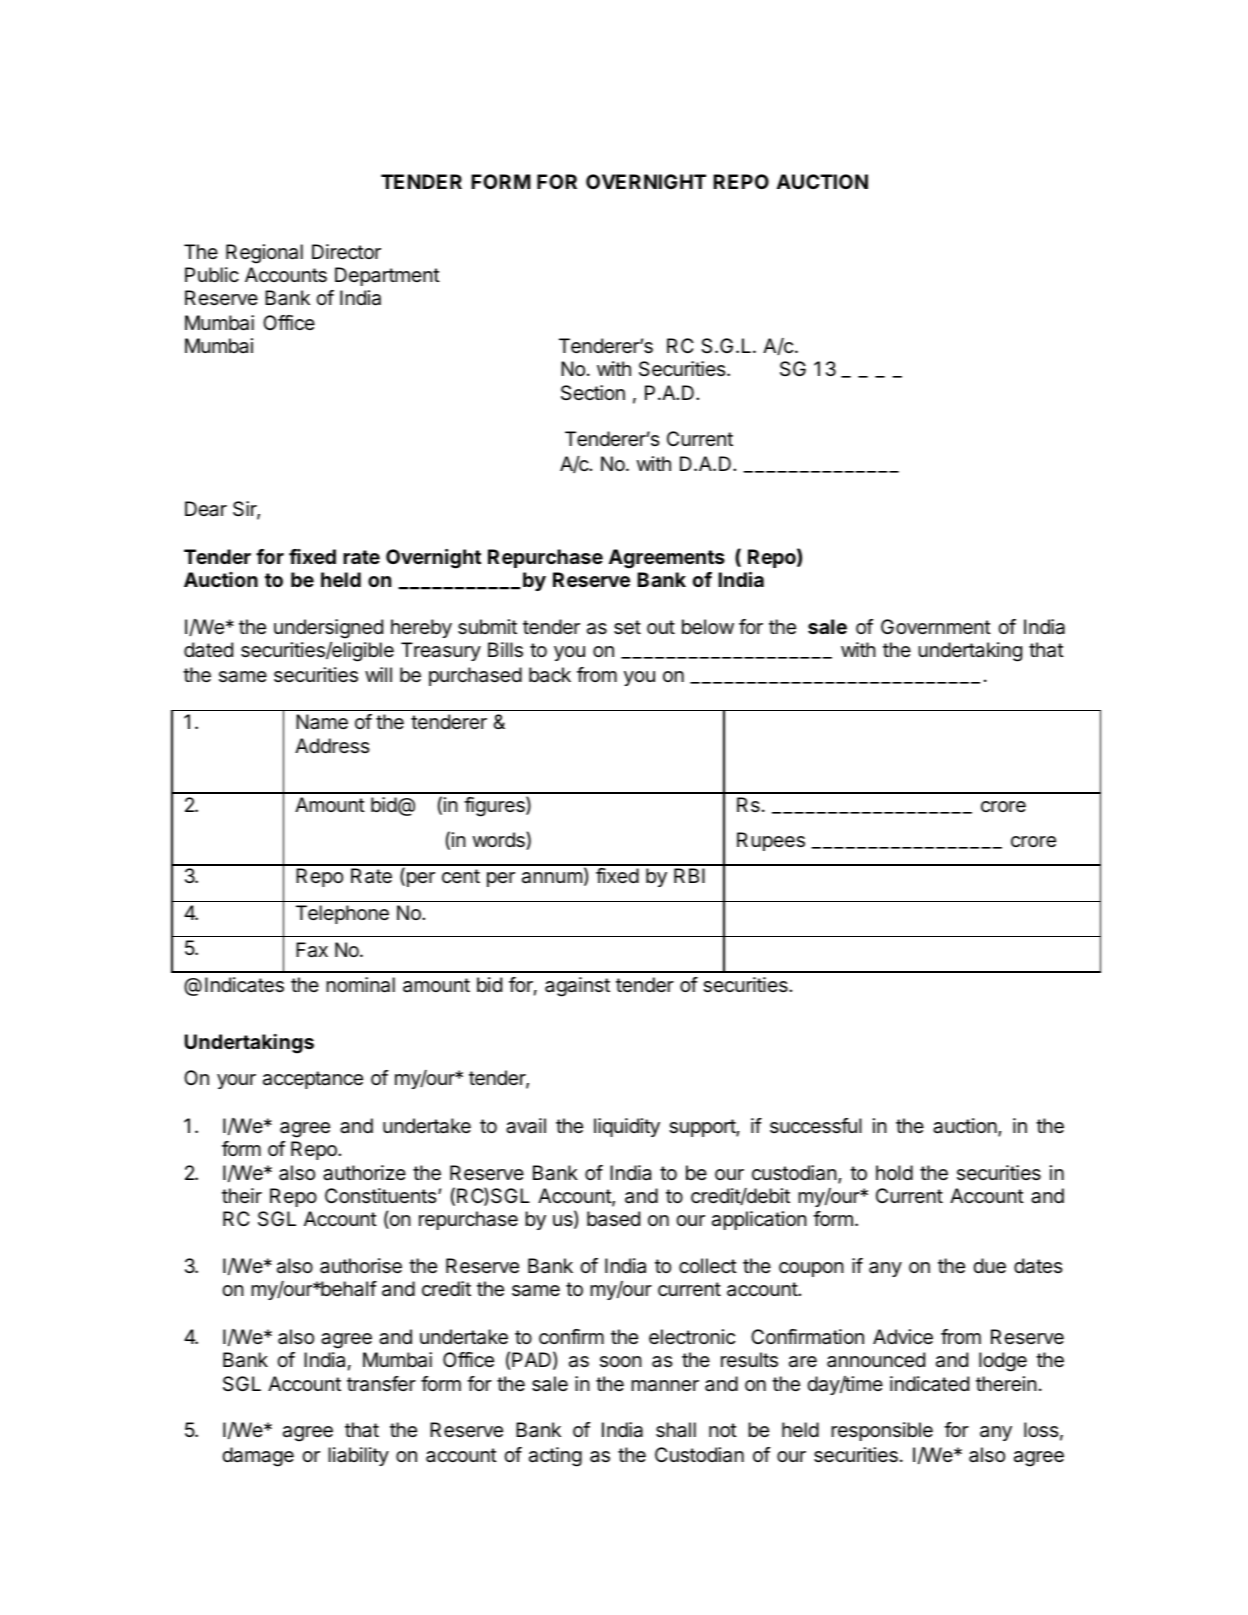  What do you see at coordinates (313, 1080) in the document?
I see `acceptance` at bounding box center [313, 1080].
